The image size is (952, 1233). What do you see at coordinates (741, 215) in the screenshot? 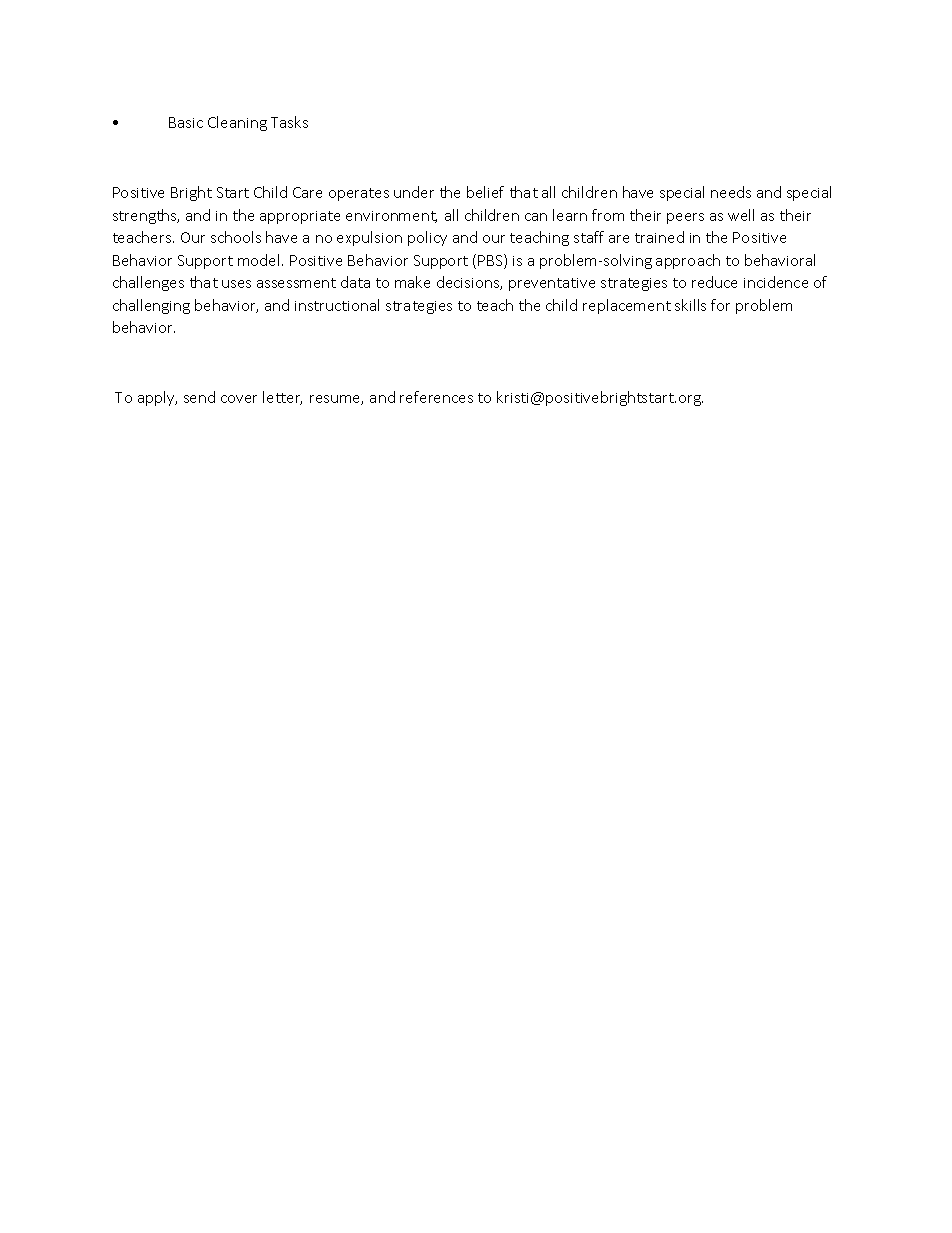
I see `well` at bounding box center [741, 215].
